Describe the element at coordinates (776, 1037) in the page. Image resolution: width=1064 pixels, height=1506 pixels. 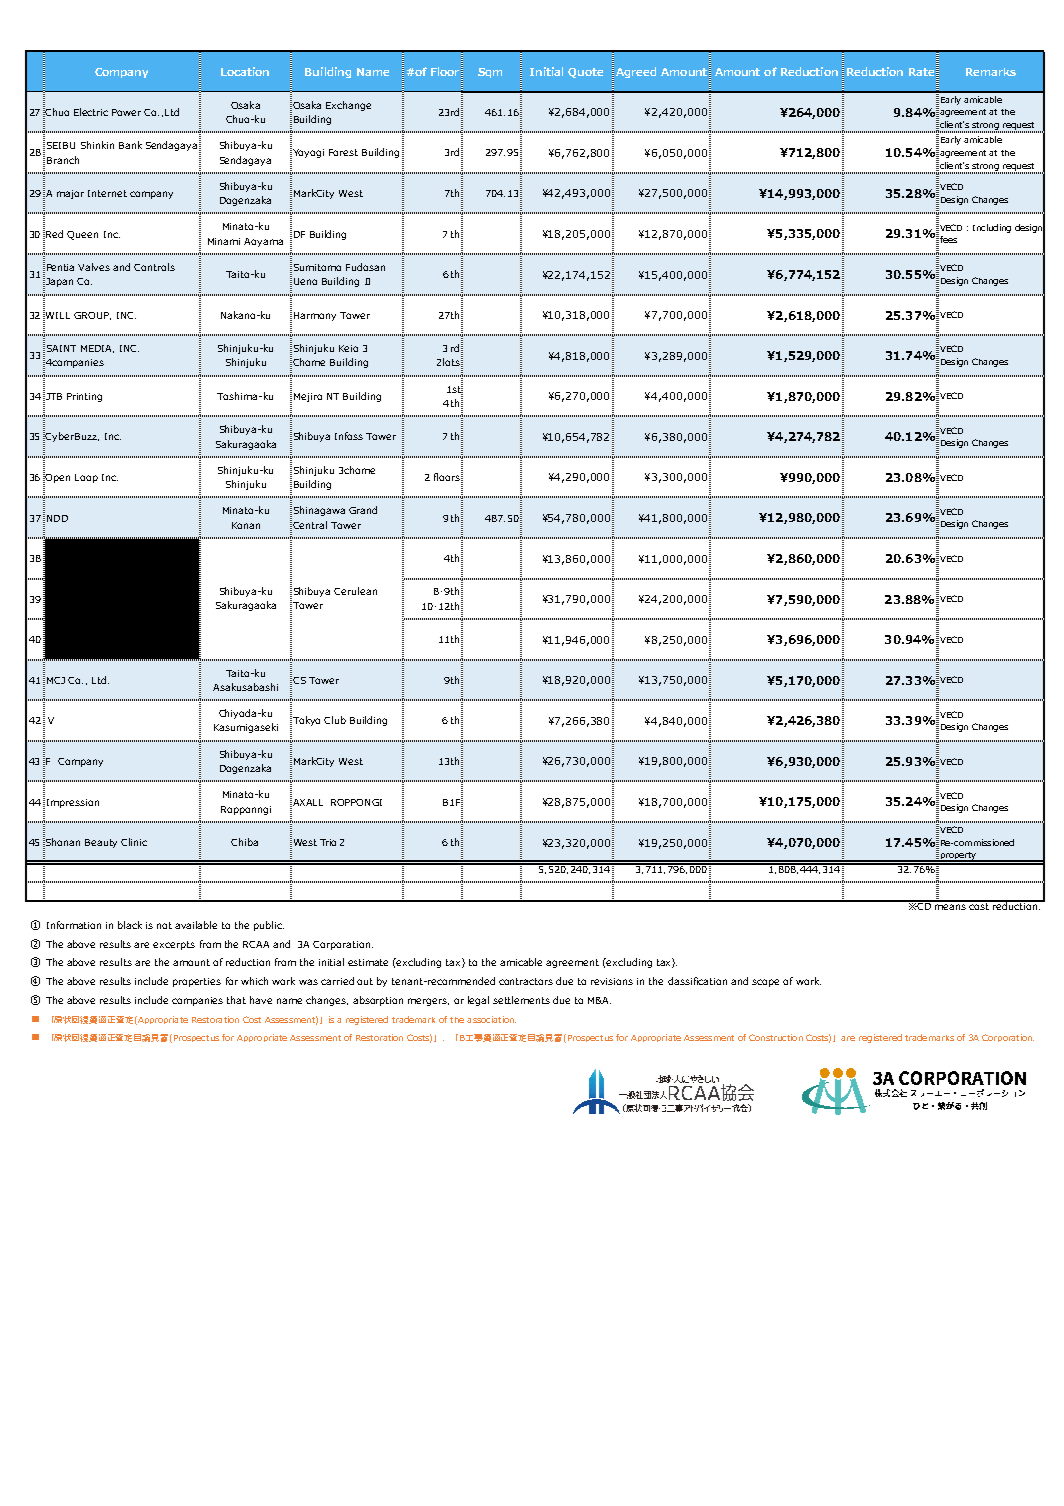
I see `Construction` at that location.
